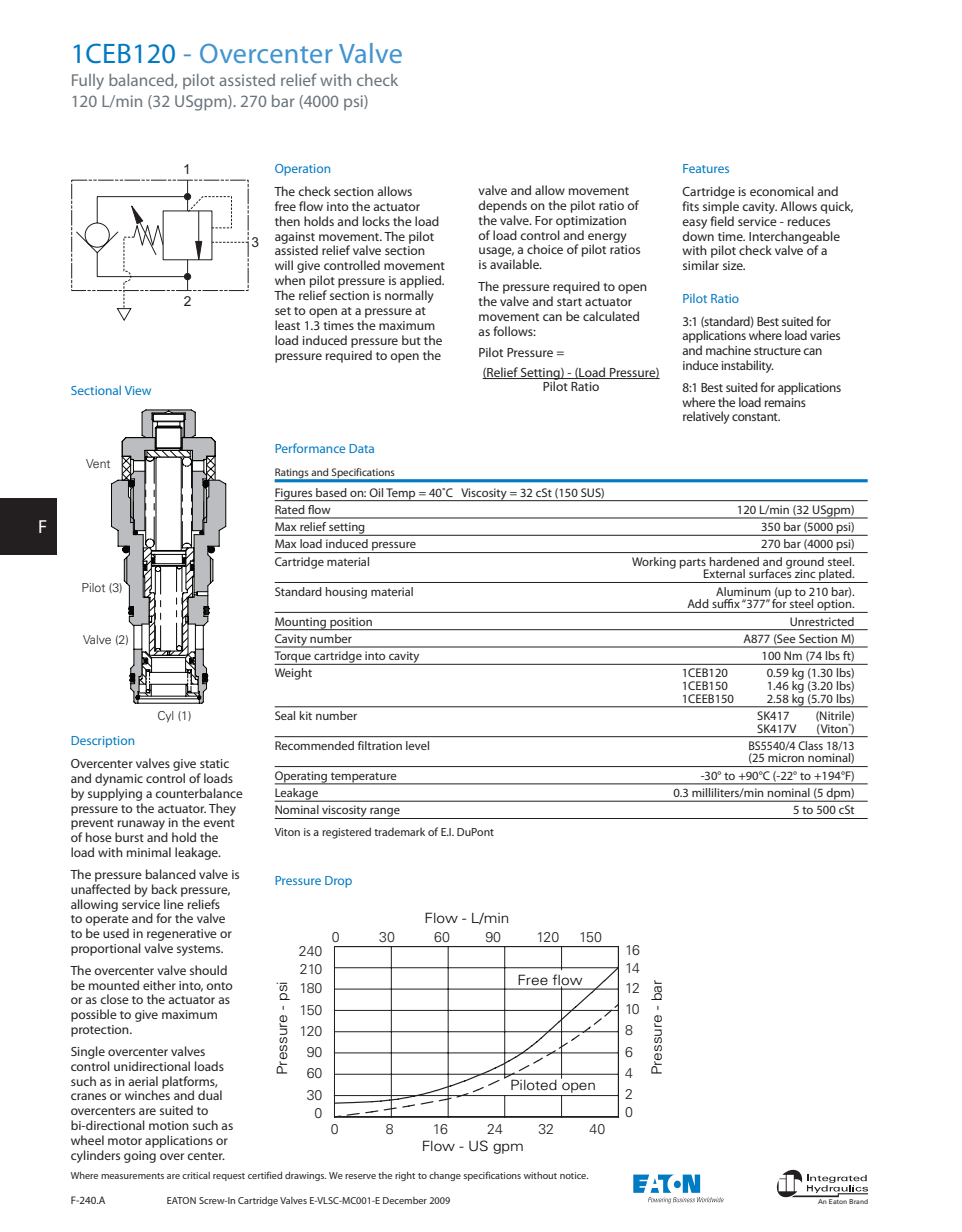 Image resolution: width=962 pixels, height=1232 pixels. Describe the element at coordinates (502, 206) in the page. I see `depends` at that location.
